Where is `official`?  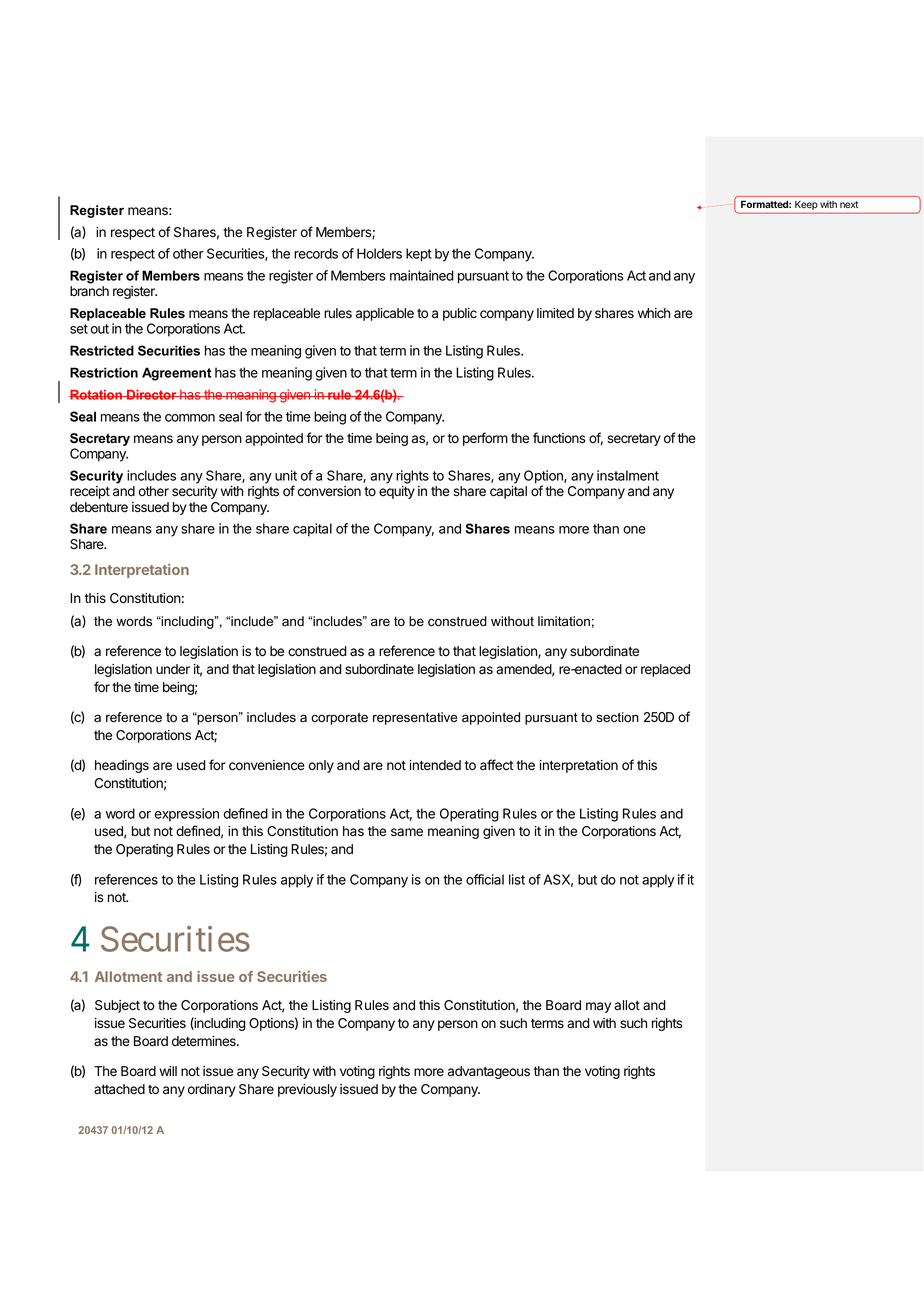
official is located at coordinates (485, 879).
